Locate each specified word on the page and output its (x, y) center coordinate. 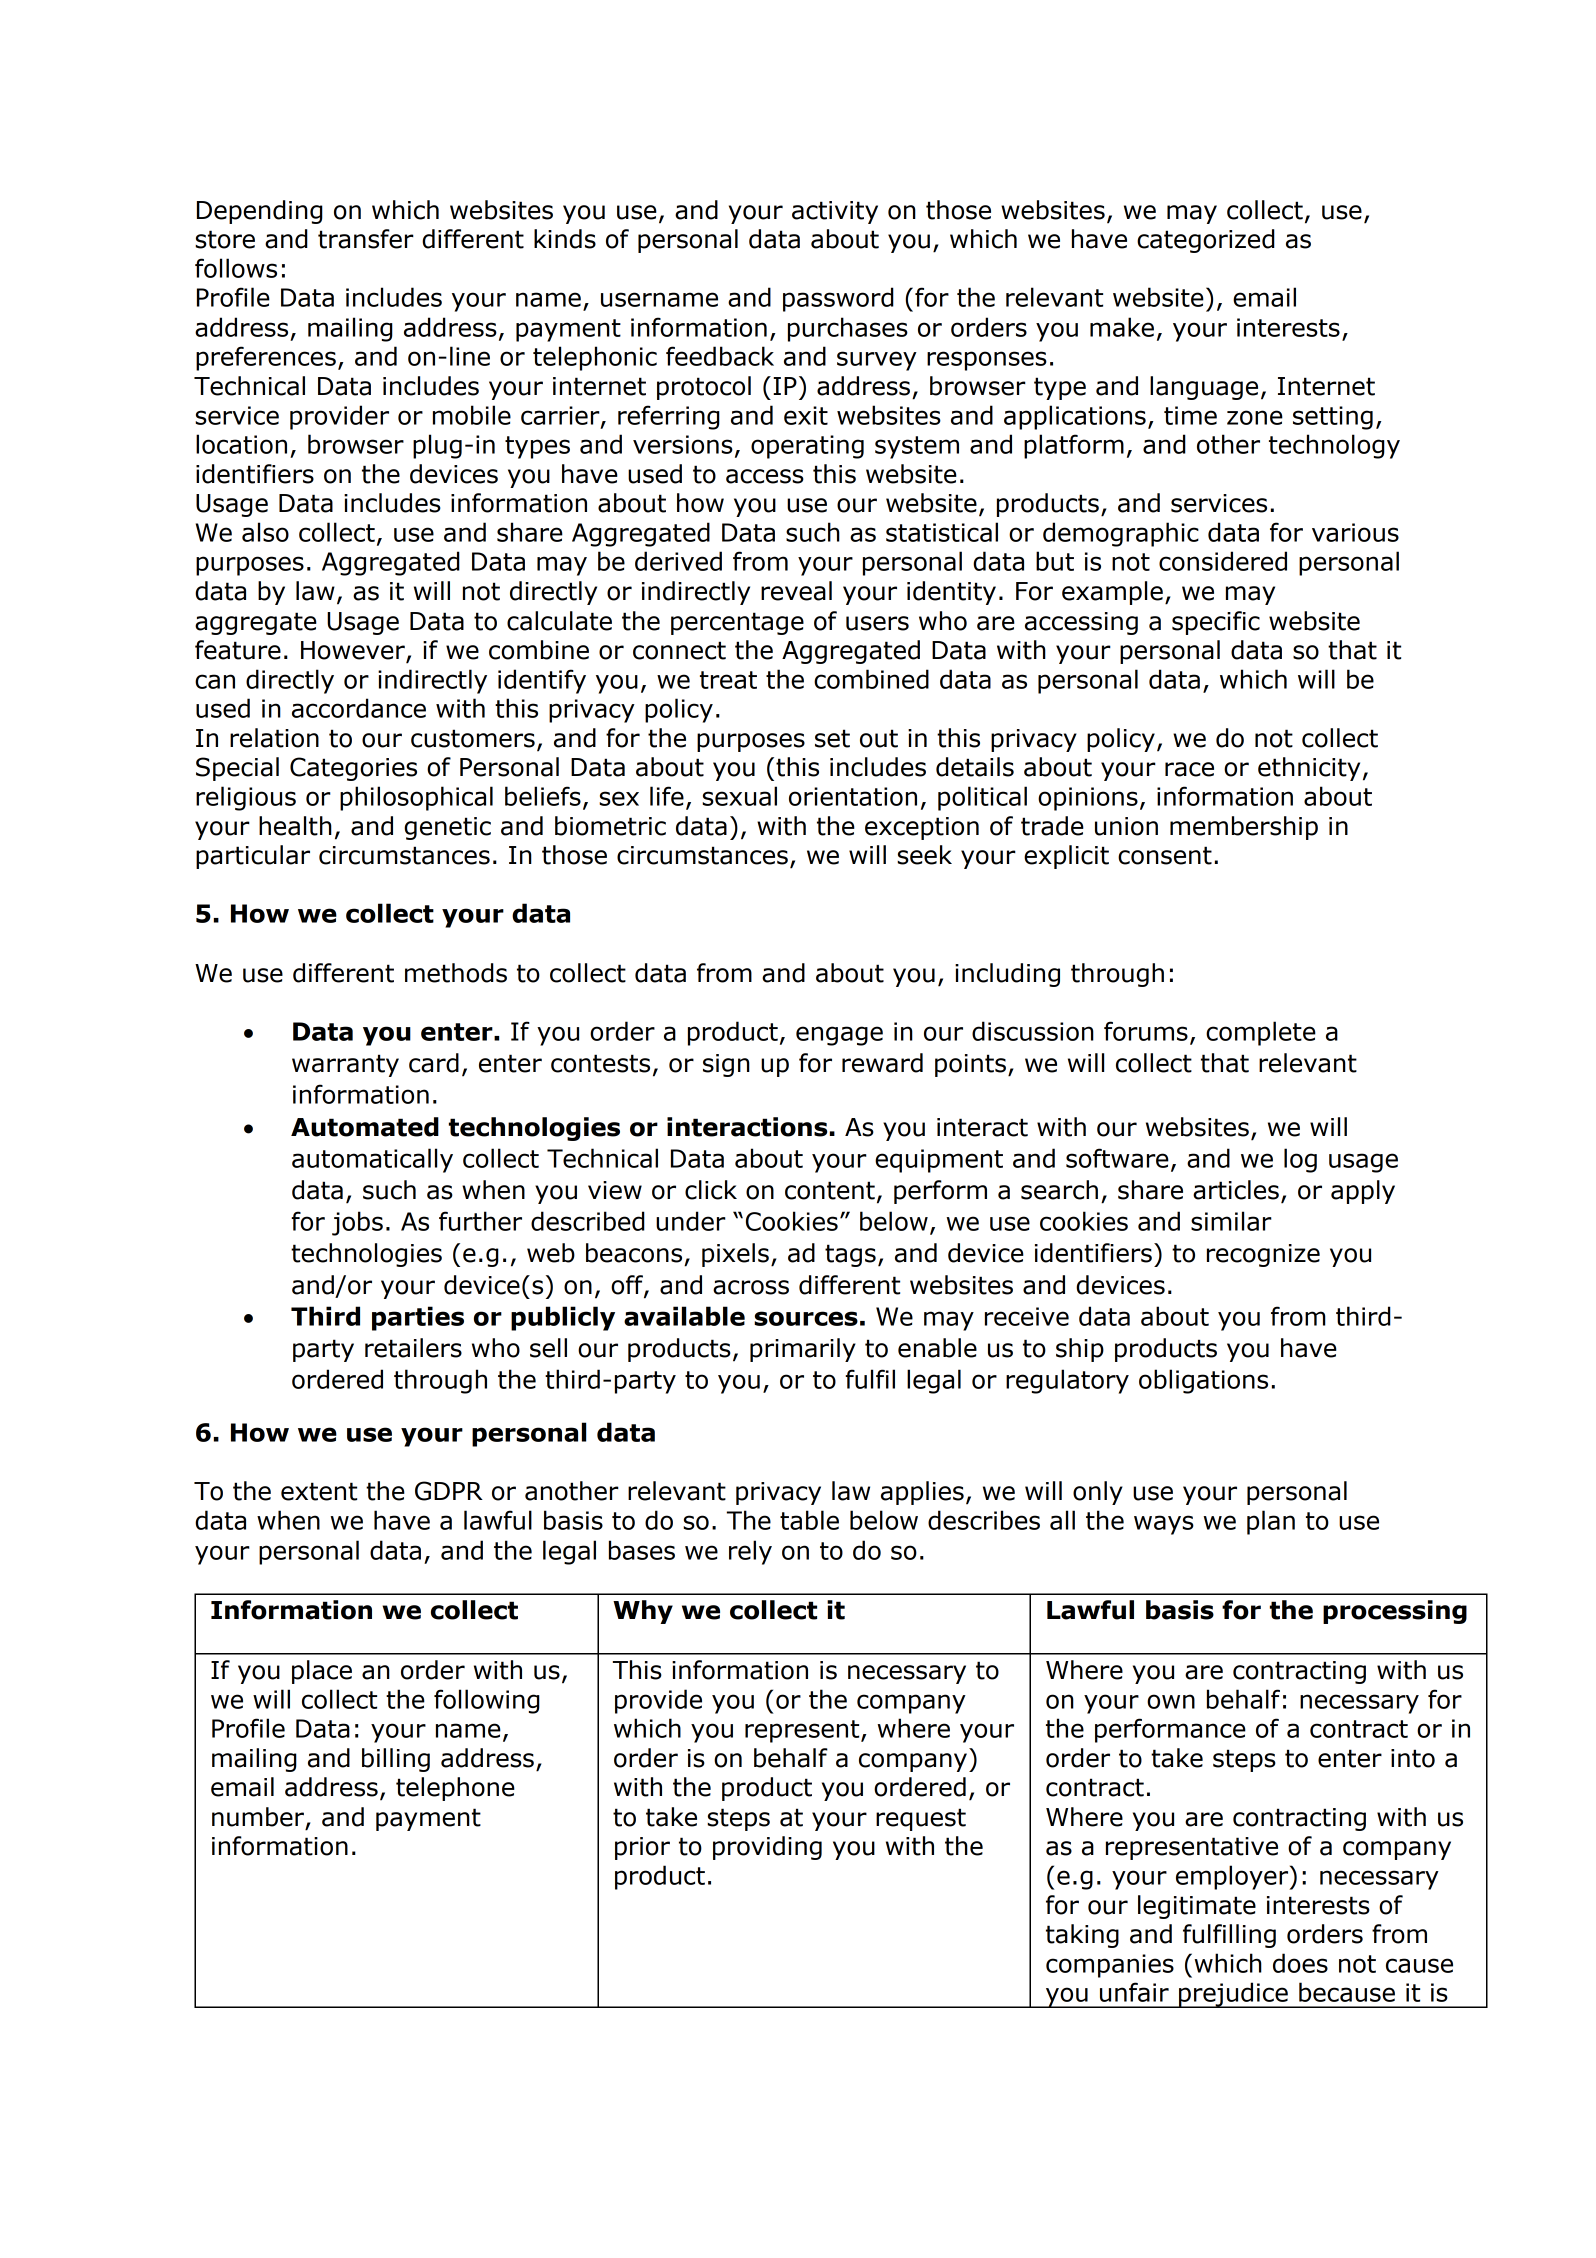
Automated (365, 1127)
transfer (366, 239)
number (258, 1817)
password (838, 299)
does (1300, 1963)
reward (882, 1063)
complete (1261, 1033)
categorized (1206, 241)
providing (767, 1848)
